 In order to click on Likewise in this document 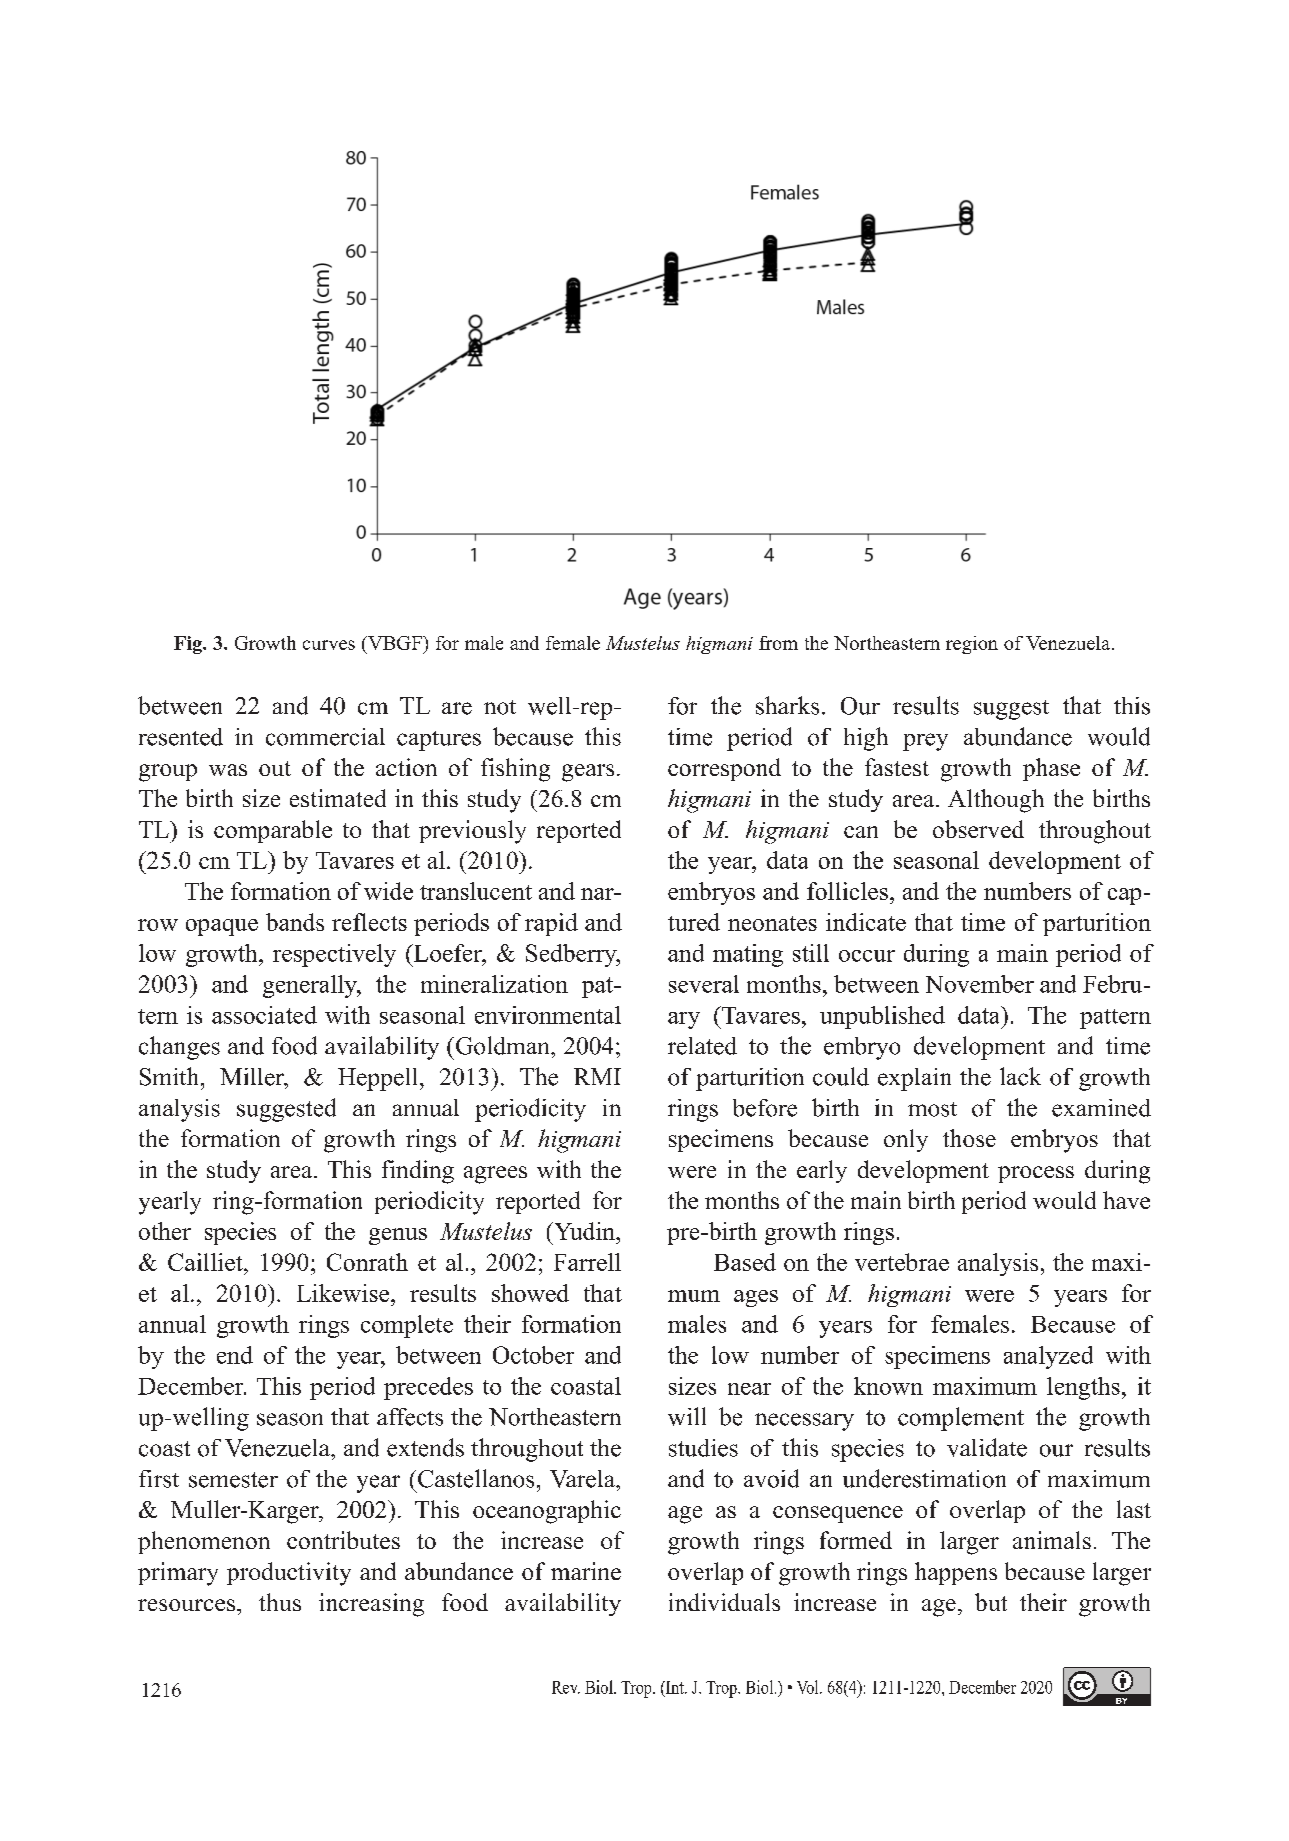, I will do `click(344, 1293)`.
